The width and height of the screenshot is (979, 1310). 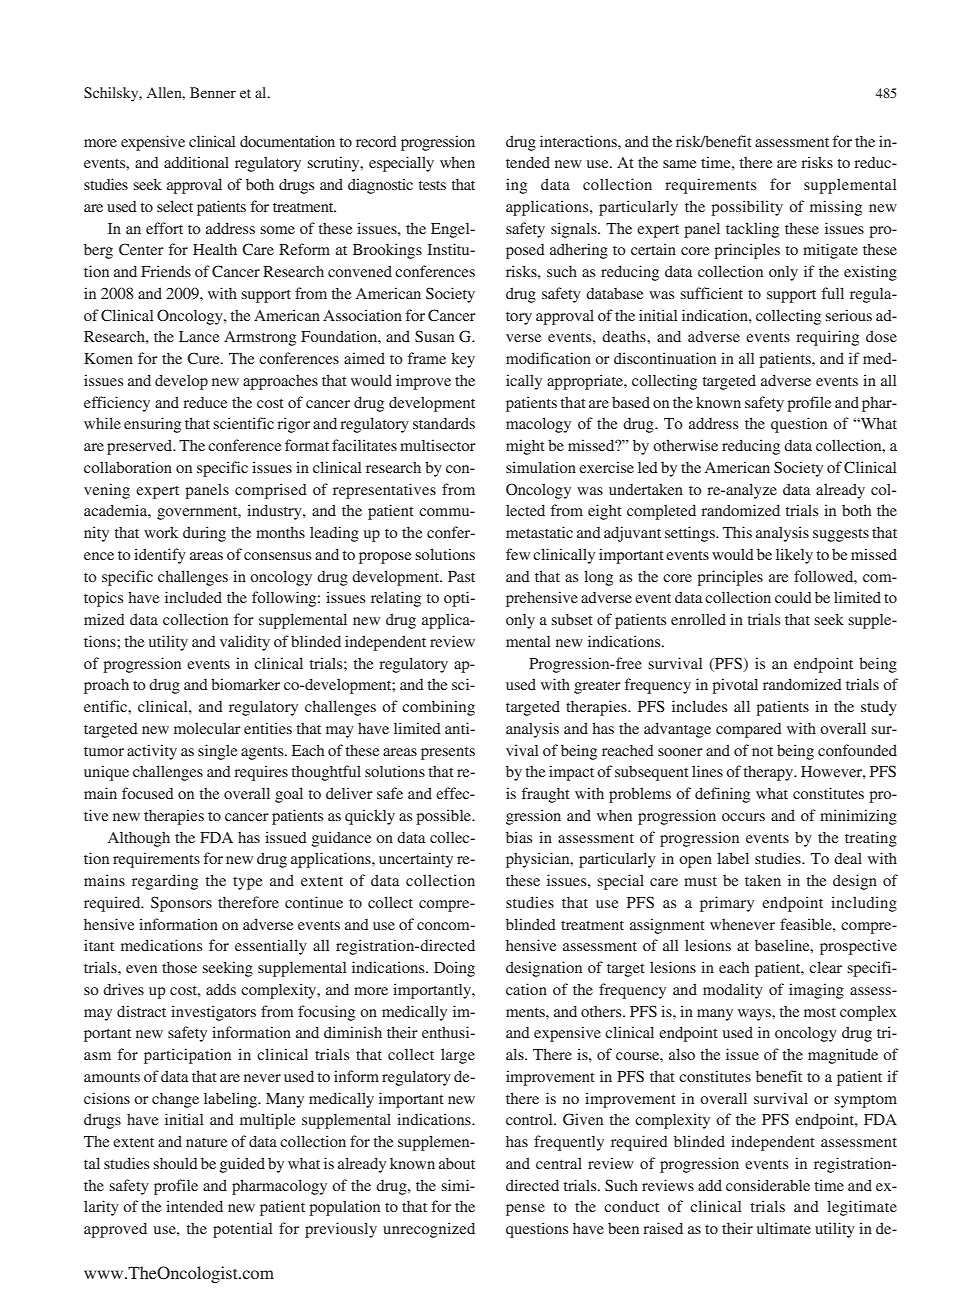 I want to click on those, so click(x=179, y=967).
